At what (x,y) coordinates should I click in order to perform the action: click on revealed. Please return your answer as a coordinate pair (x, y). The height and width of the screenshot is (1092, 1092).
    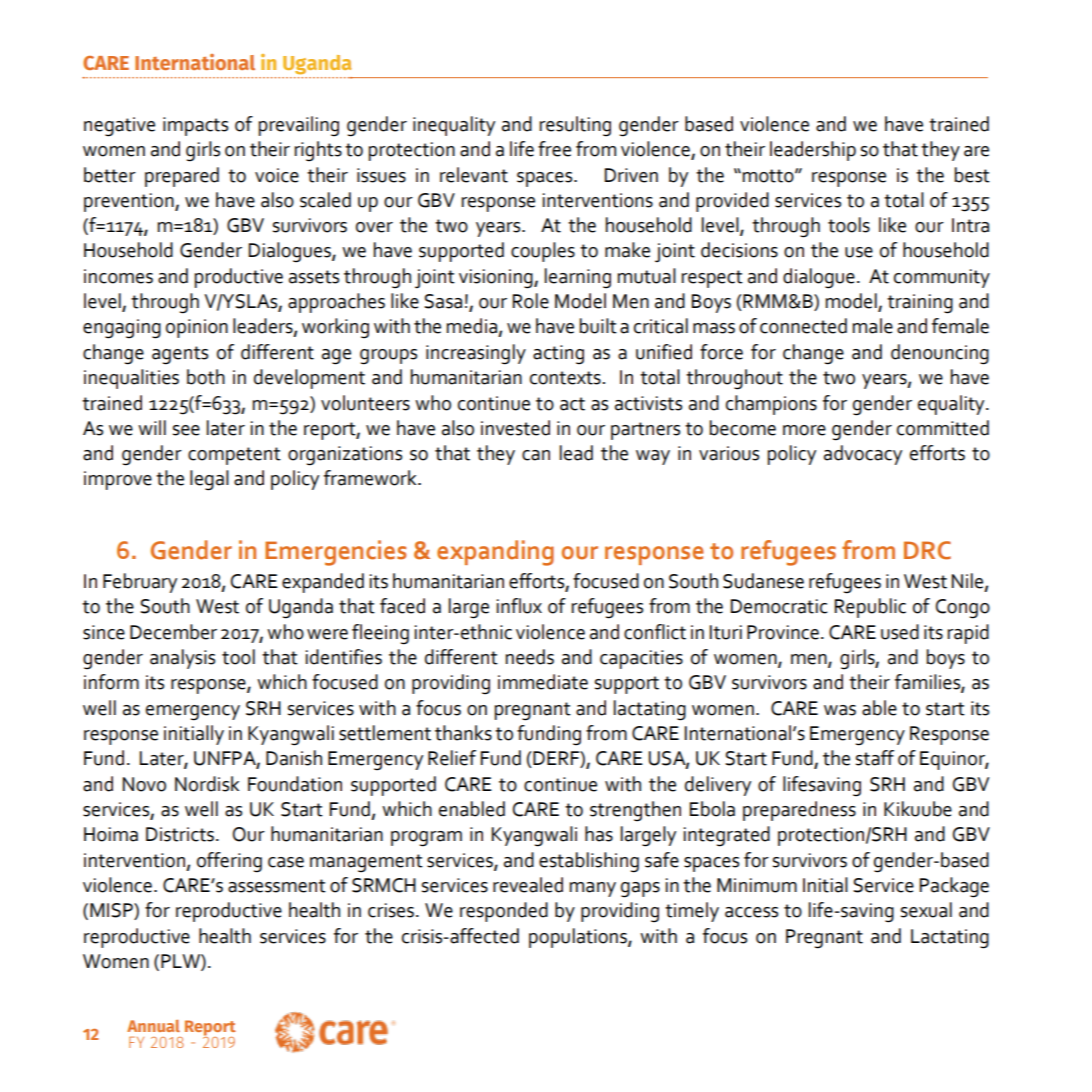
    Looking at the image, I should click on (528, 885).
